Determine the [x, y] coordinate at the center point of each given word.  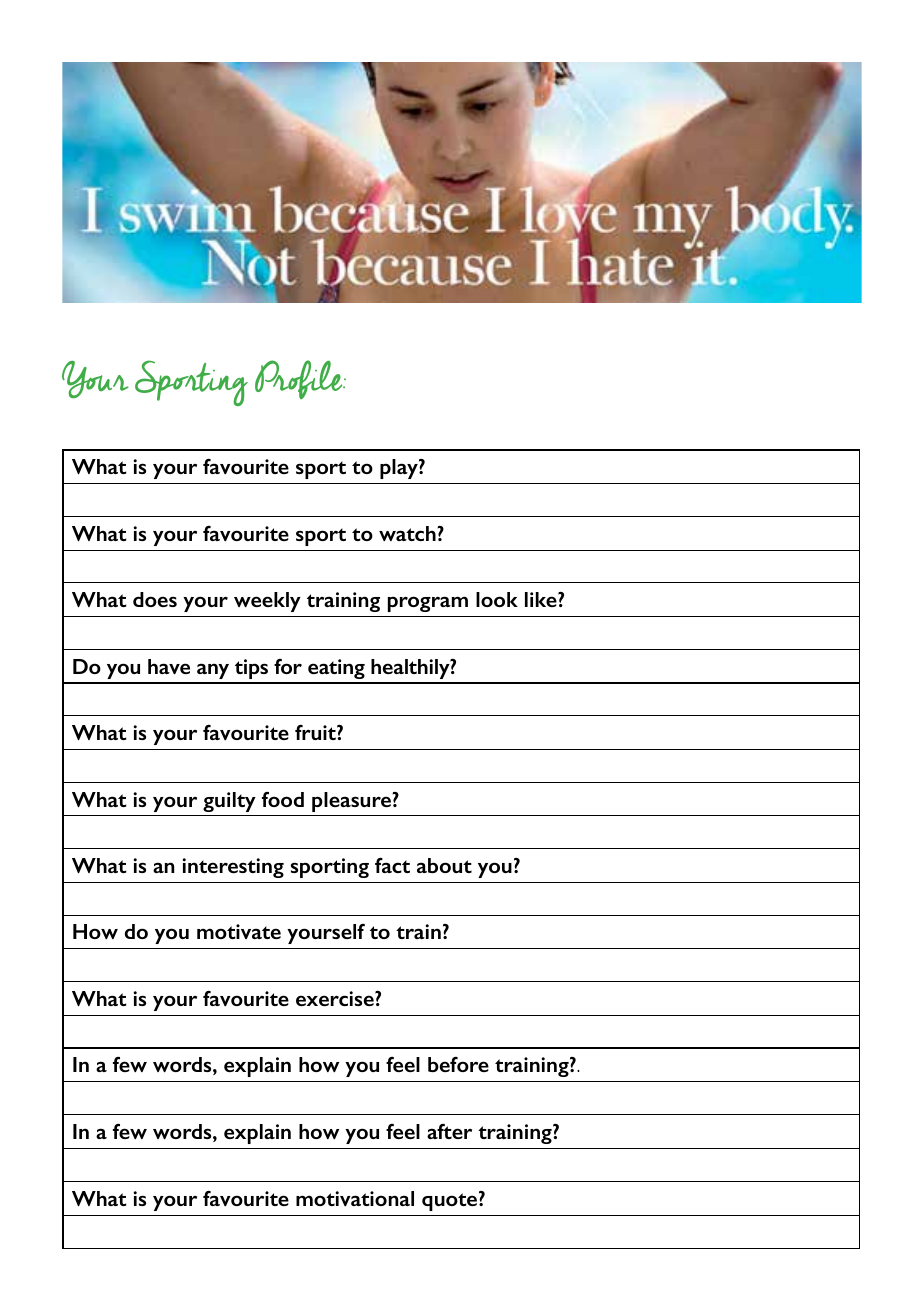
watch [408, 533]
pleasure [352, 802]
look [497, 599]
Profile [300, 379]
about [444, 865]
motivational [355, 1198]
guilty [229, 802]
